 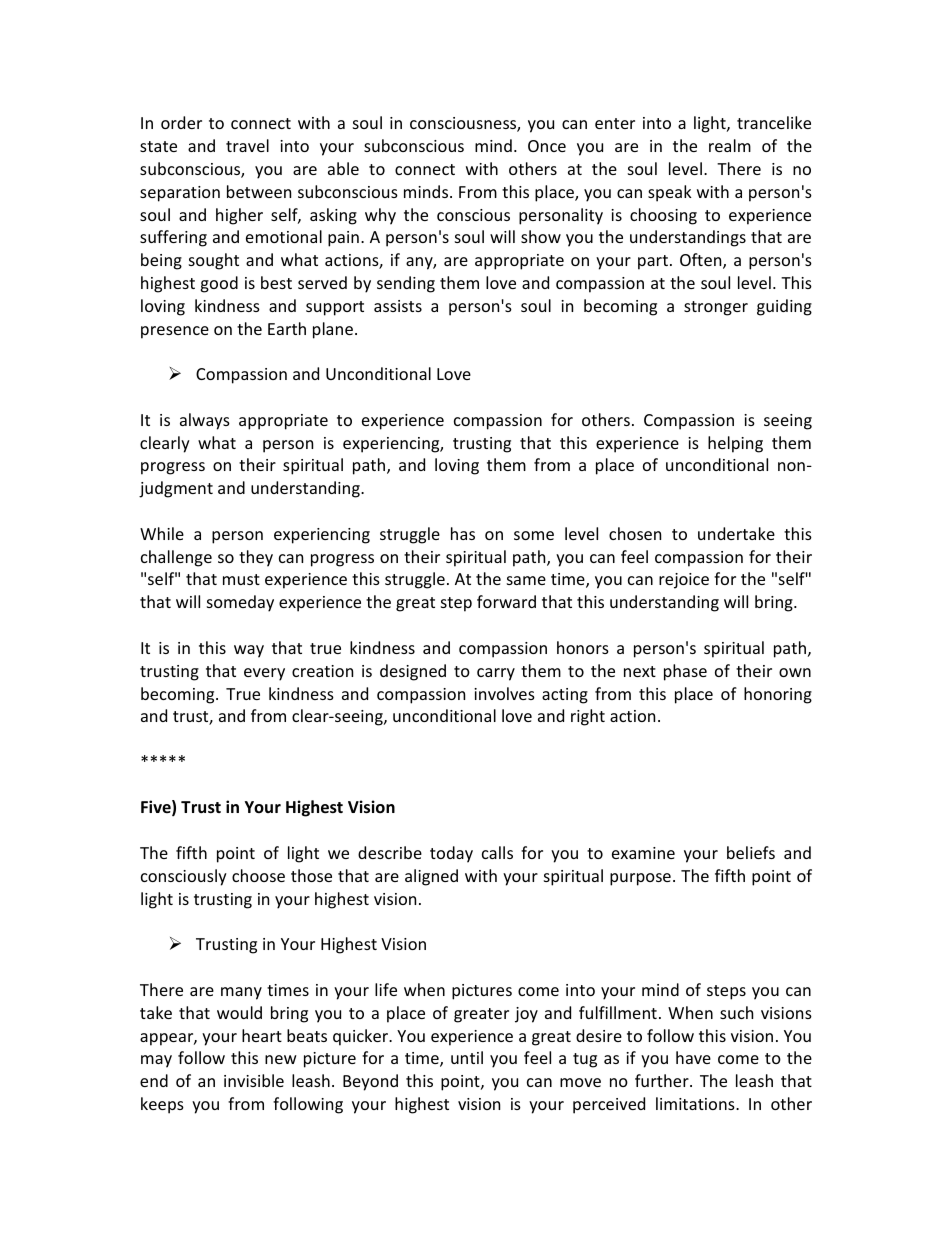 What do you see at coordinates (254, 1080) in the screenshot?
I see `invisible` at bounding box center [254, 1080].
